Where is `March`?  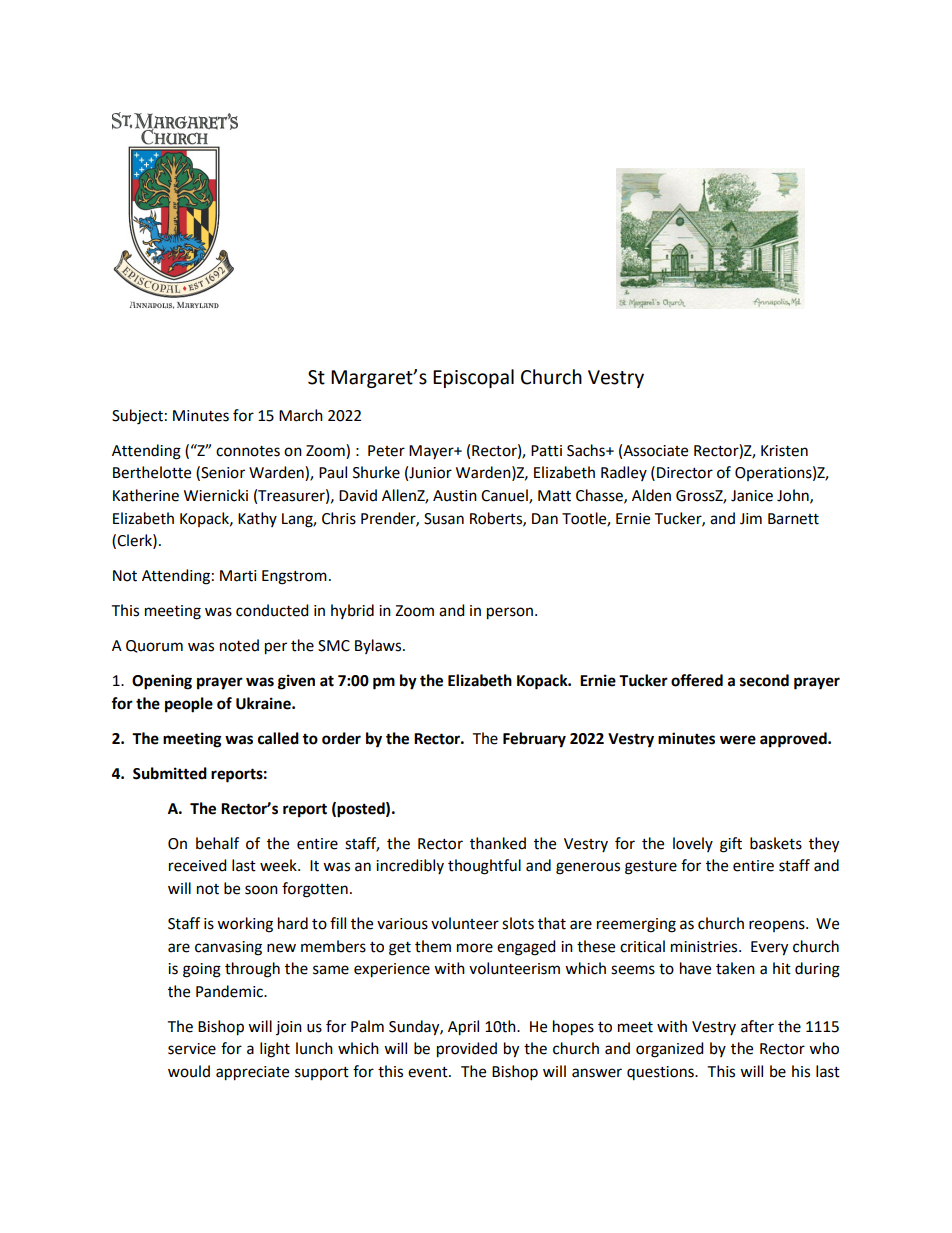
March is located at coordinates (301, 415).
